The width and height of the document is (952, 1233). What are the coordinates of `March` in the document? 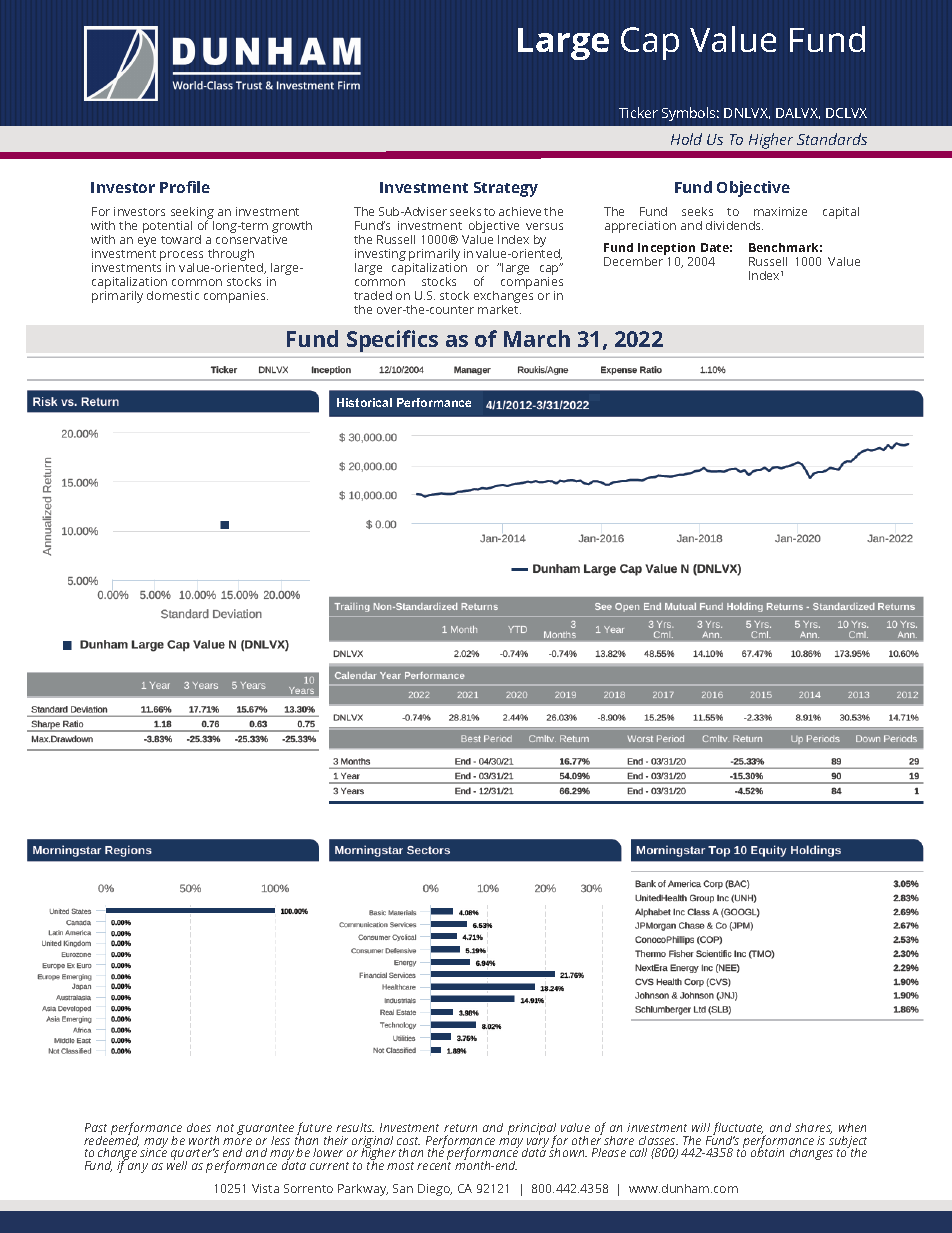 It's located at (537, 338).
